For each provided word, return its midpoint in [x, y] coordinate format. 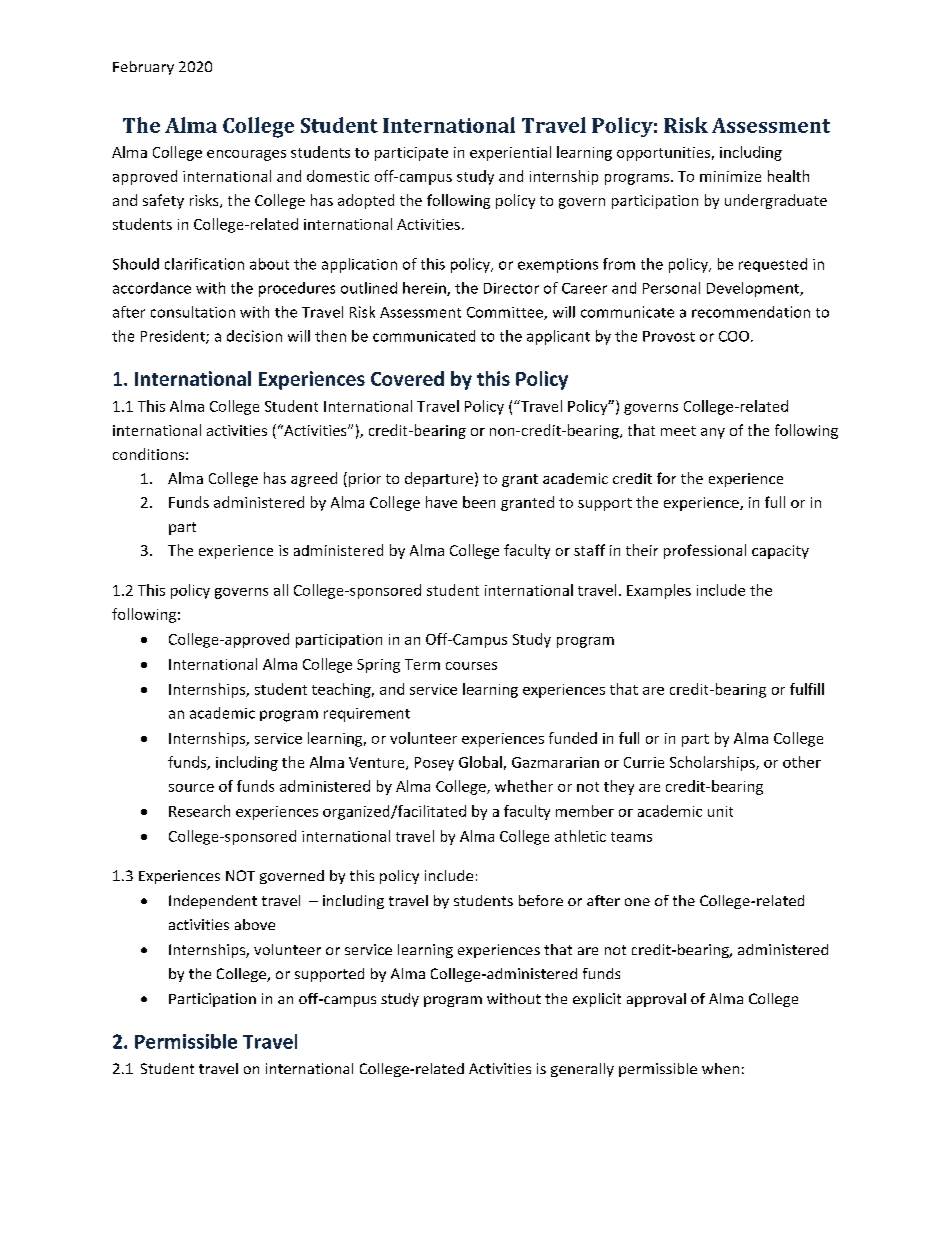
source [191, 788]
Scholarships [713, 763]
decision [254, 336]
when [720, 1068]
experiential [510, 153]
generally [582, 1070]
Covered [407, 378]
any [713, 433]
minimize [730, 176]
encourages [246, 155]
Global [480, 762]
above [255, 924]
